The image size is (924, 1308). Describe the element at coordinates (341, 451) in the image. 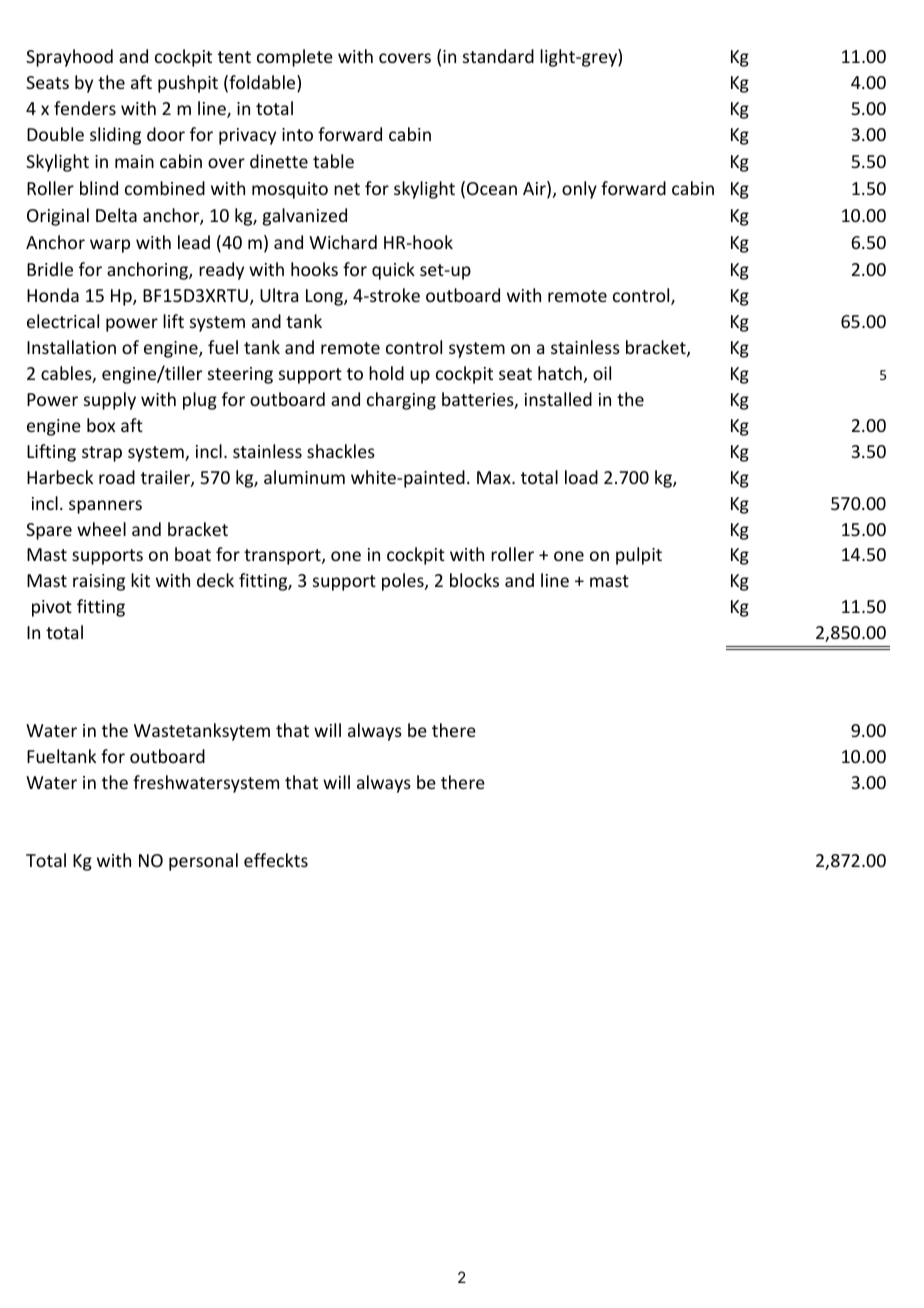

I see `shackles` at that location.
